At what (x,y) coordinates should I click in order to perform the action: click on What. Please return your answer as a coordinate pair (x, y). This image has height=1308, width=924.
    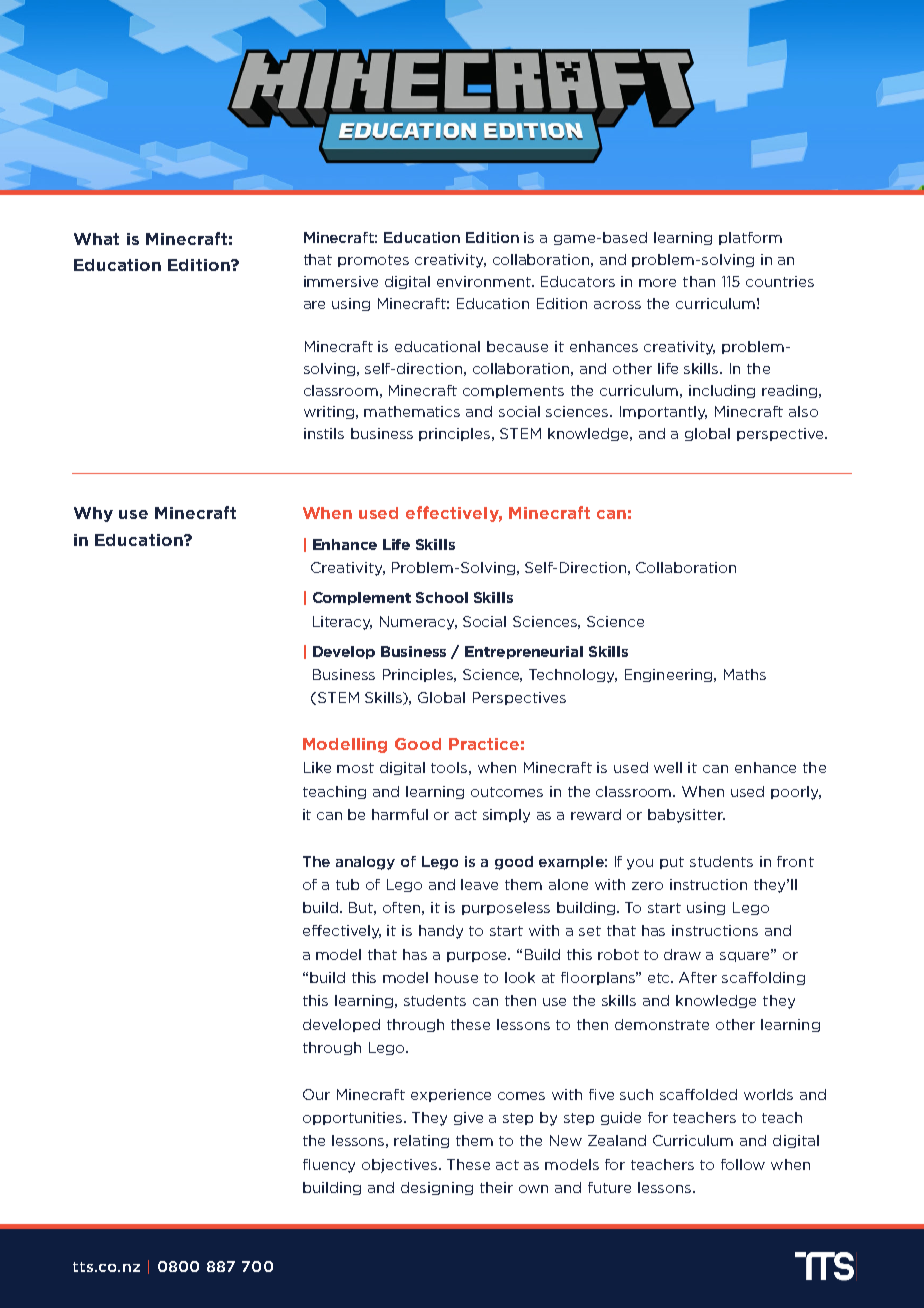
    Looking at the image, I should click on (96, 239).
